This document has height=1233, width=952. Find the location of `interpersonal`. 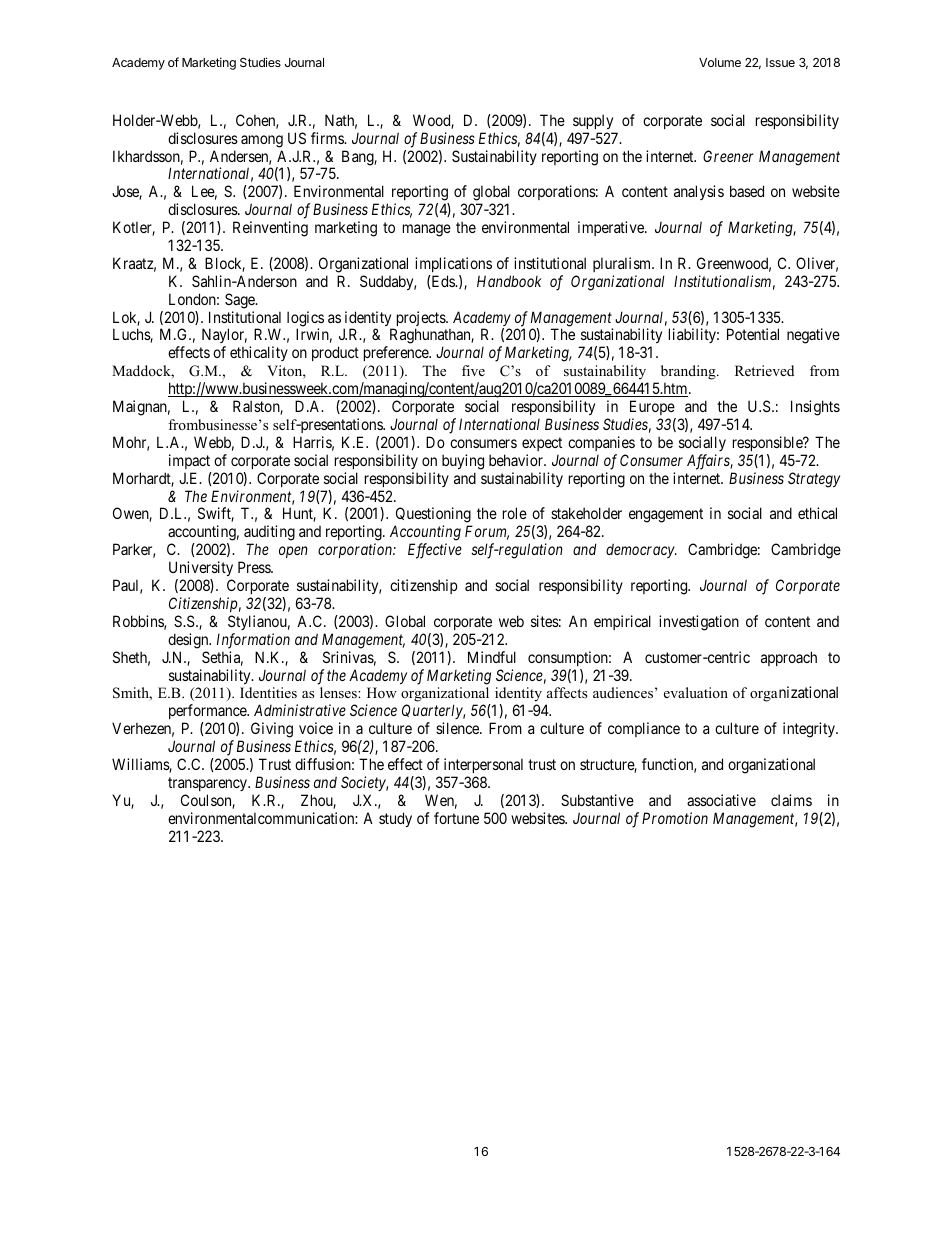

interpersonal is located at coordinates (483, 767).
